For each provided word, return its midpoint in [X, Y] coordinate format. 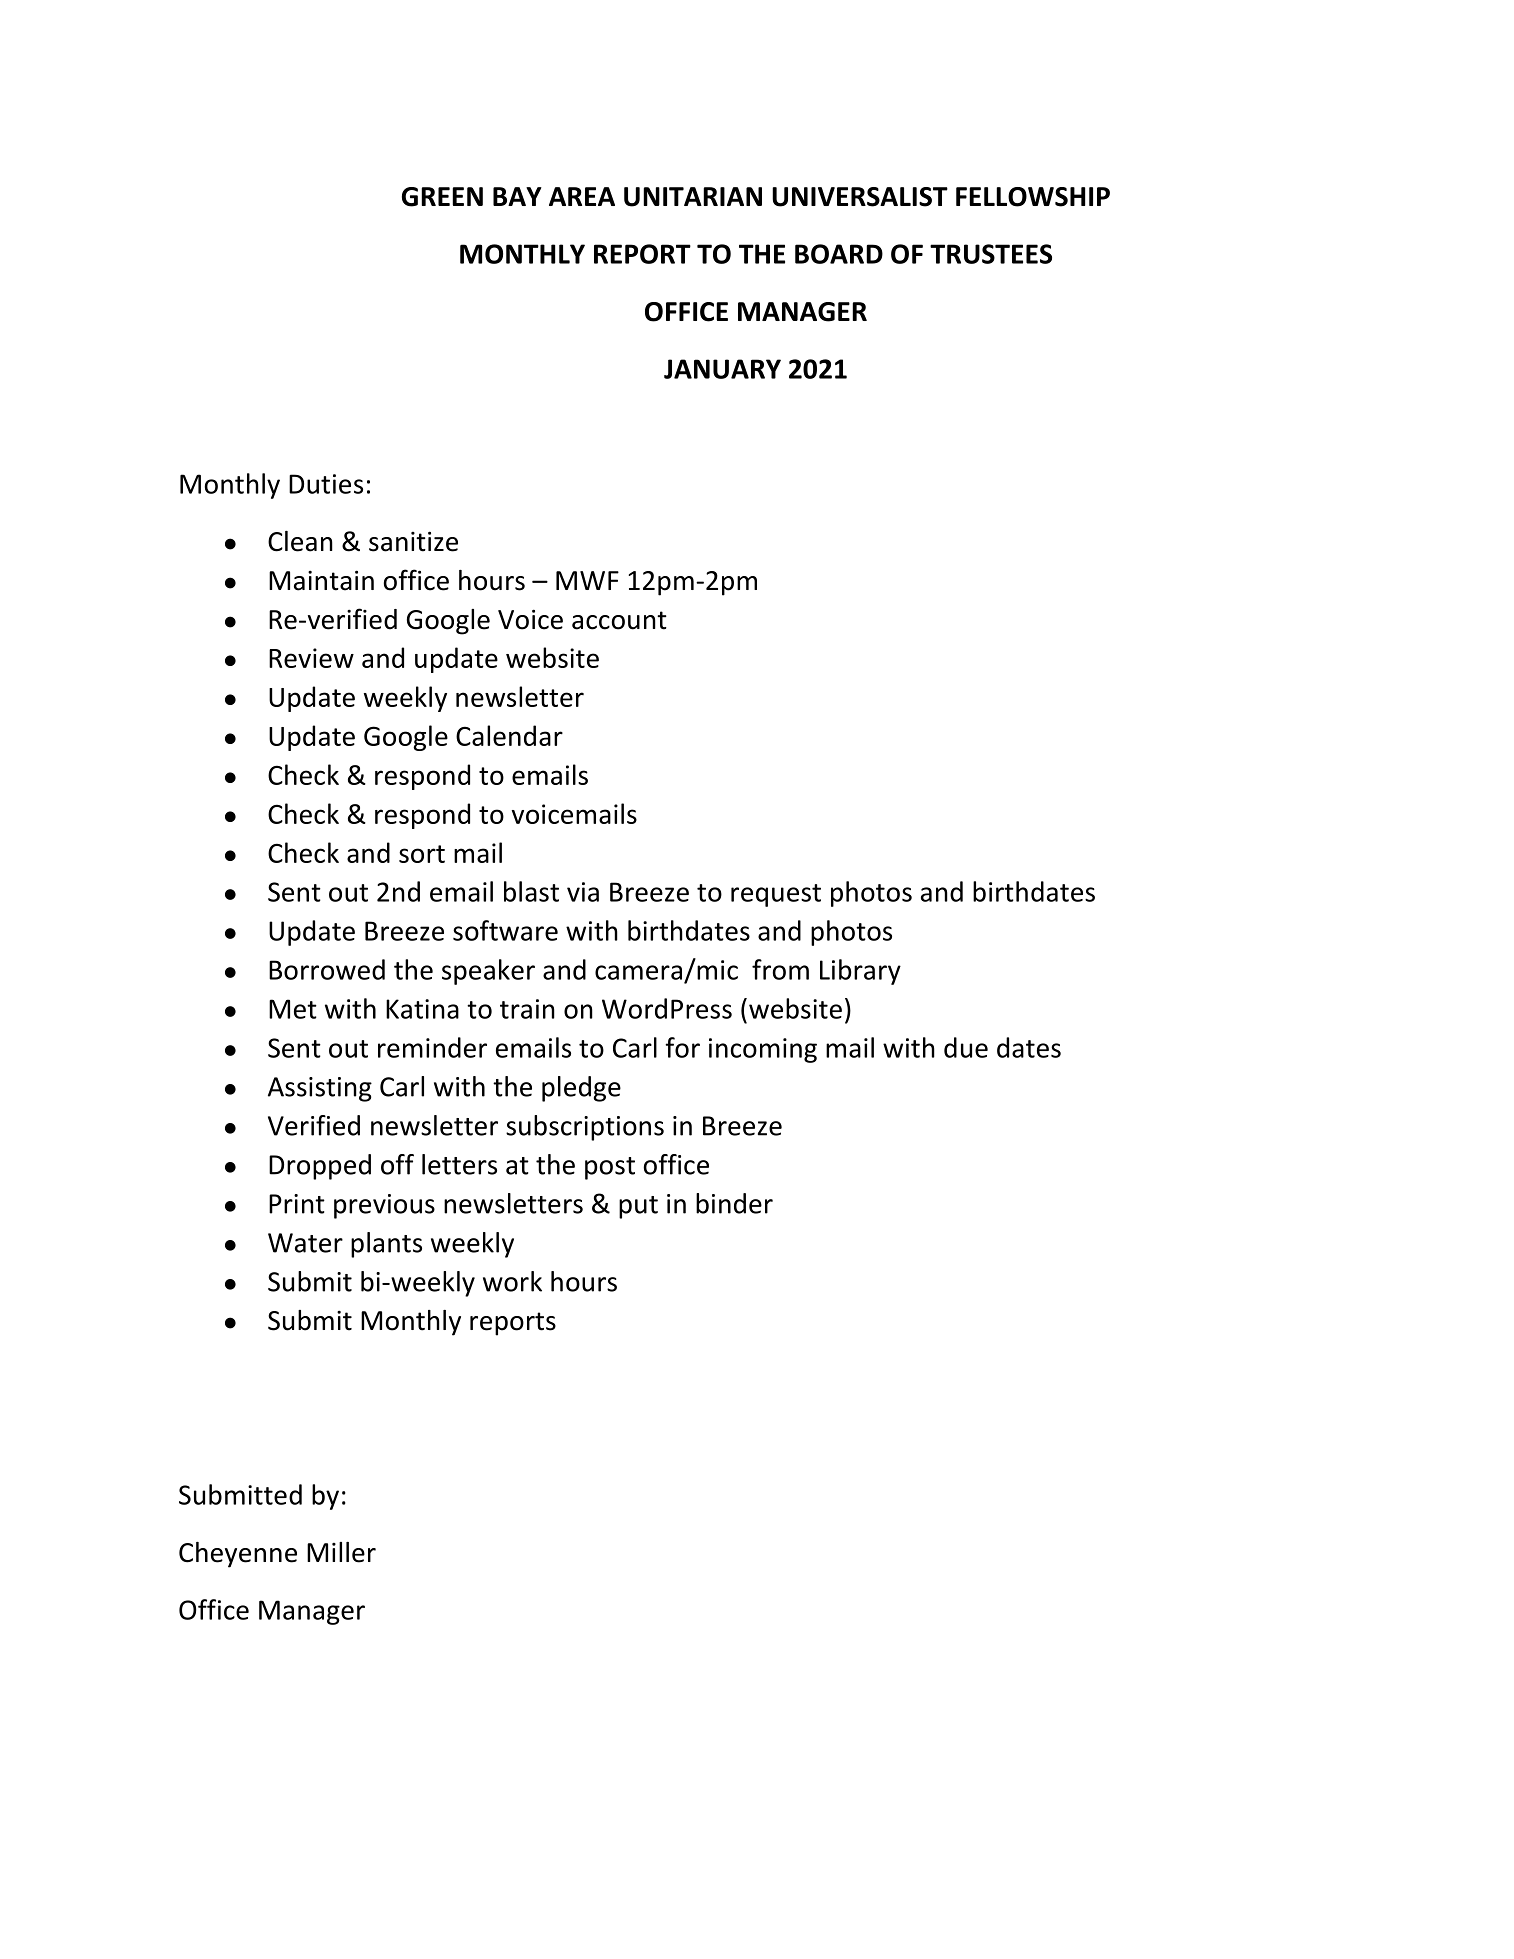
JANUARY [722, 369]
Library [860, 972]
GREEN [442, 197]
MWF [587, 580]
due [966, 1047]
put [638, 1207]
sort [422, 854]
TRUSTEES [991, 254]
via [583, 892]
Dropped [320, 1167]
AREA [582, 196]
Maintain [321, 580]
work [512, 1281]
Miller [341, 1552]
